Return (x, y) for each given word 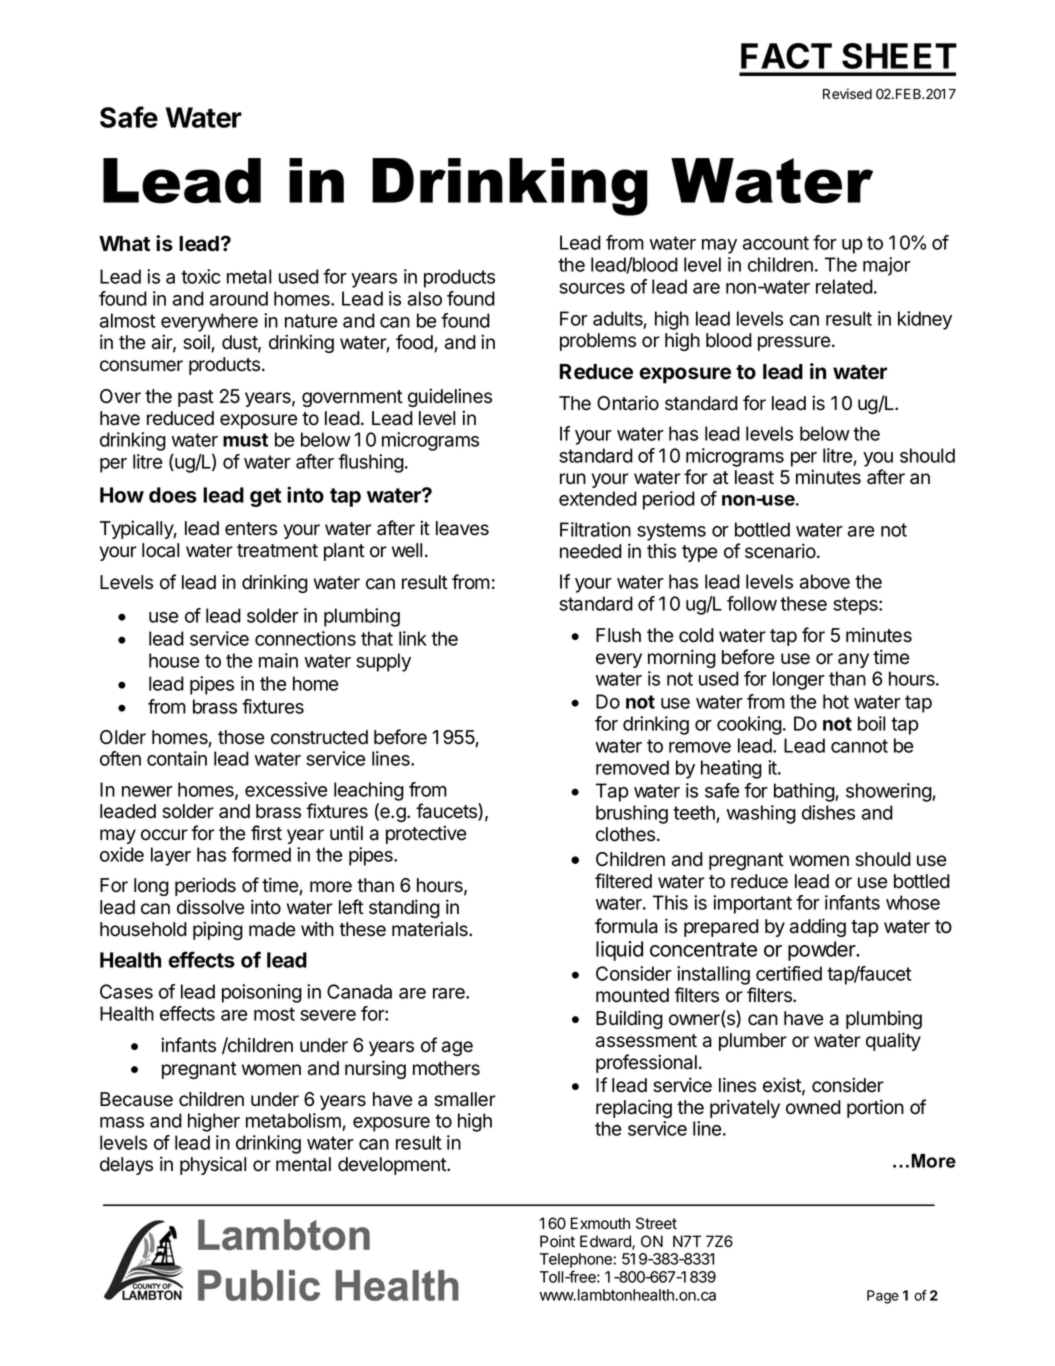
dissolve (211, 907)
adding (818, 927)
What (124, 244)
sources (592, 288)
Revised (847, 94)
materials (431, 929)
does (173, 495)
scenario (781, 551)
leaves (462, 528)
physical (213, 1165)
